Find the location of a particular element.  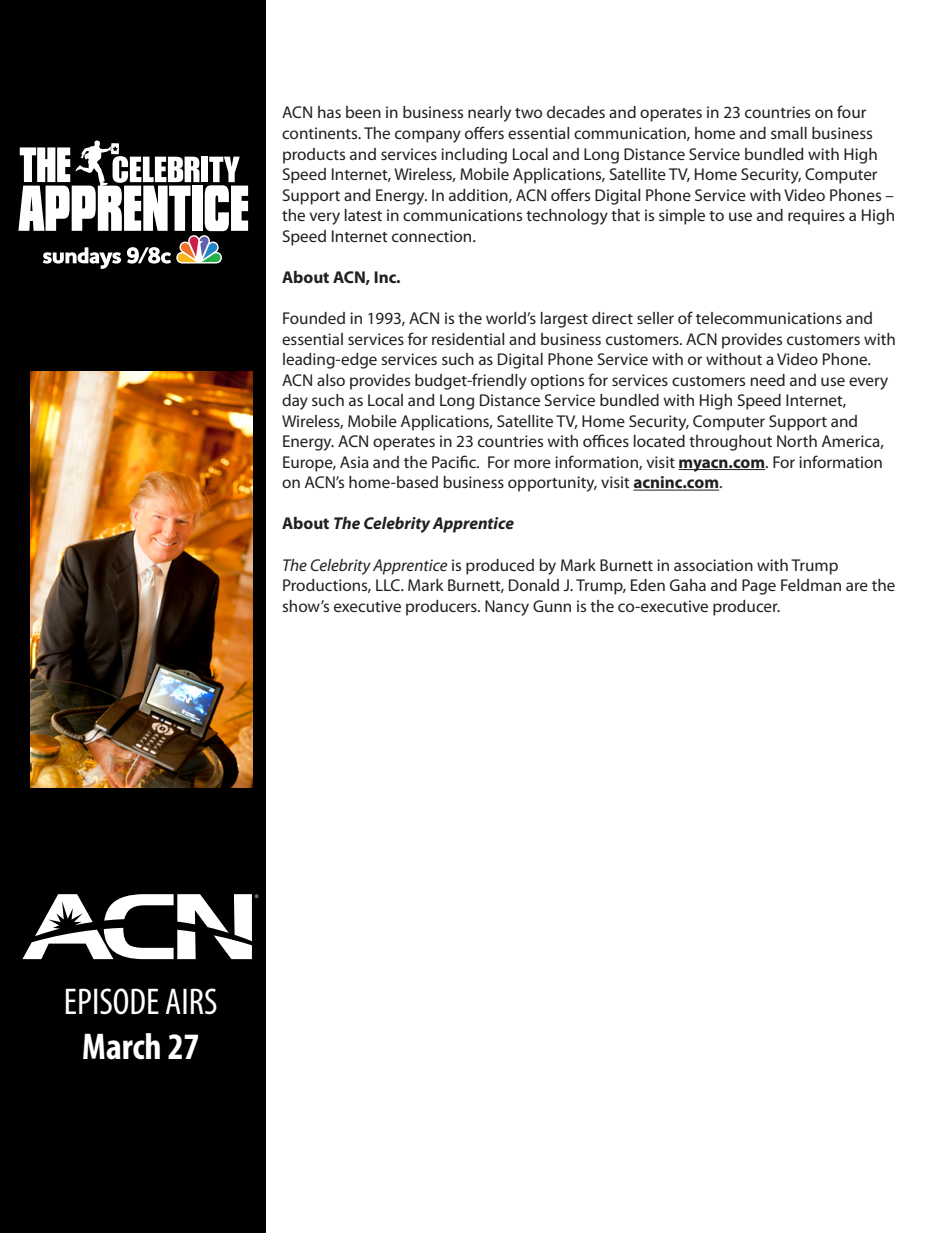

AIRS is located at coordinates (191, 1001).
